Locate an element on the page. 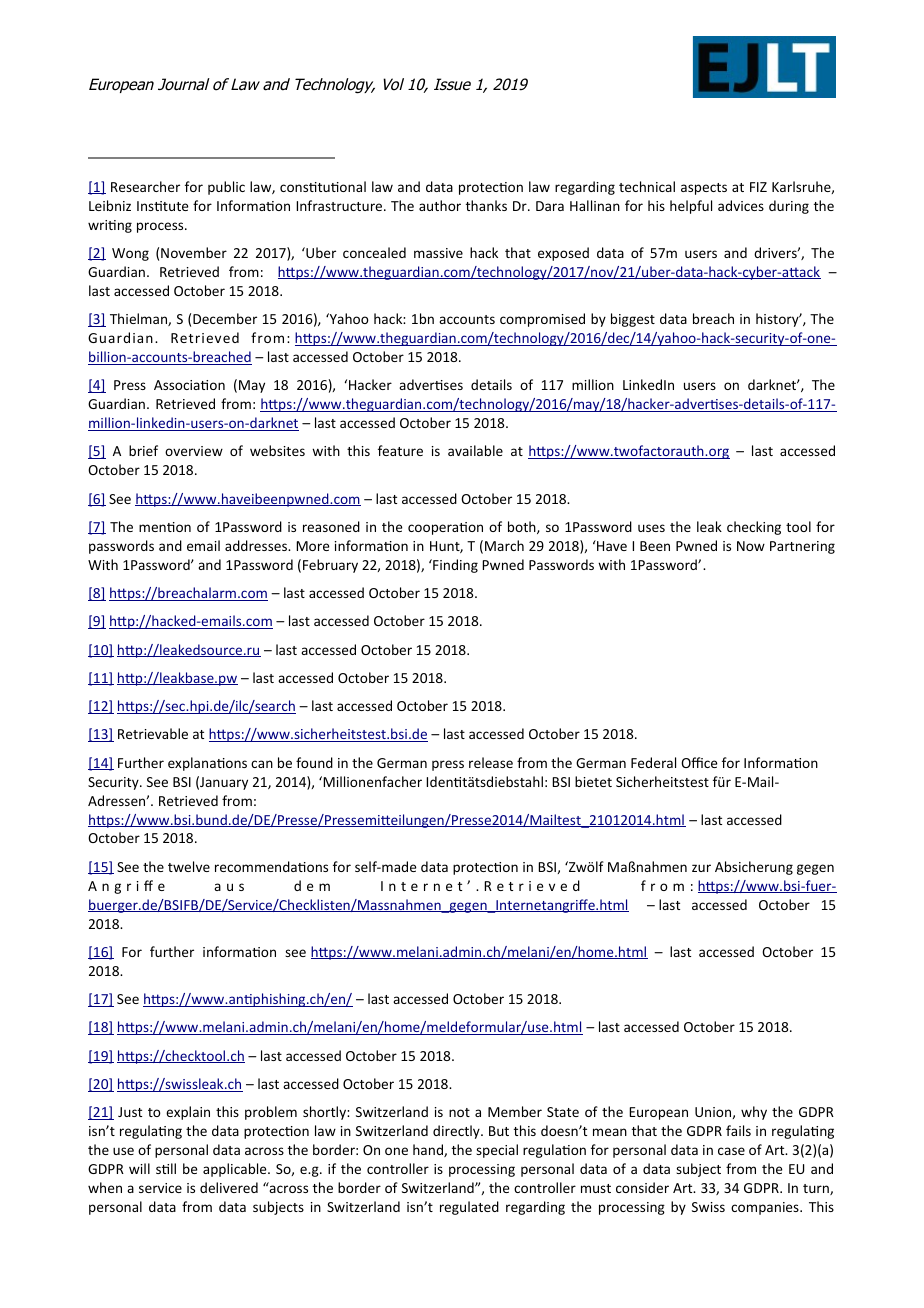 The image size is (924, 1308). regulated is located at coordinates (469, 1208).
